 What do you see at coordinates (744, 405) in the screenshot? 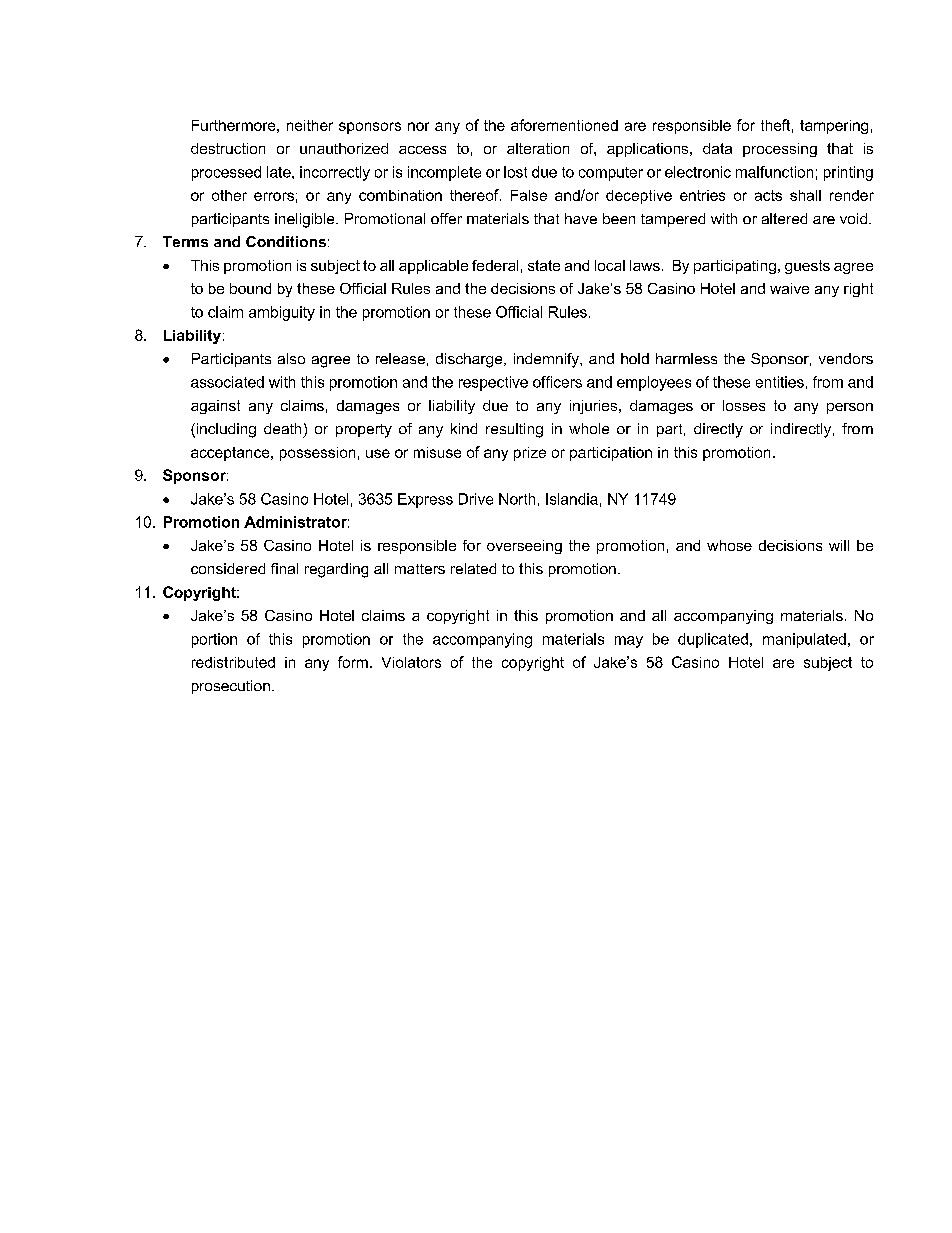
I see `losses` at bounding box center [744, 405].
